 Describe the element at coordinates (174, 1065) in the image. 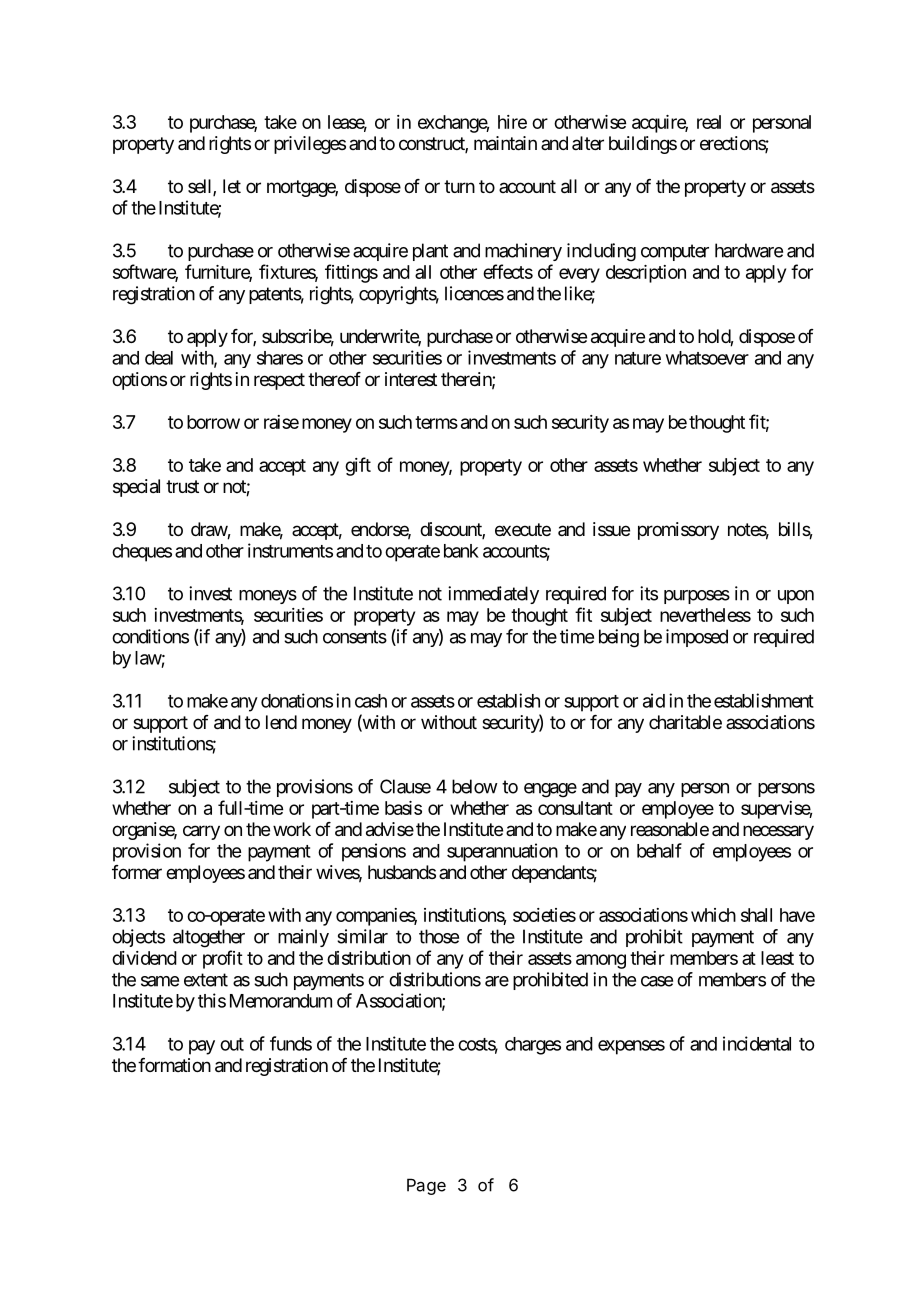

I see `formation` at that location.
